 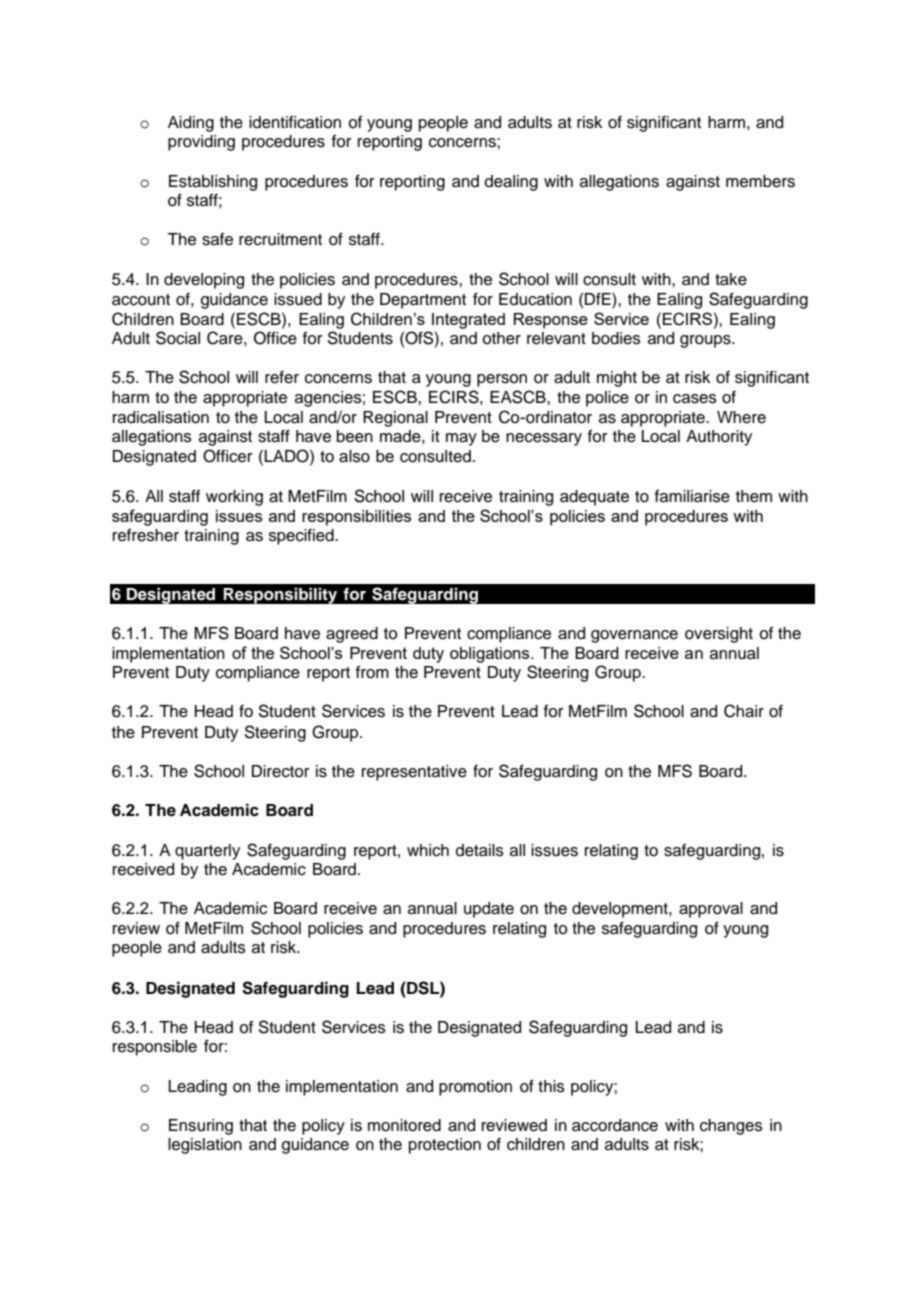 What do you see at coordinates (445, 1146) in the document?
I see `protection` at bounding box center [445, 1146].
